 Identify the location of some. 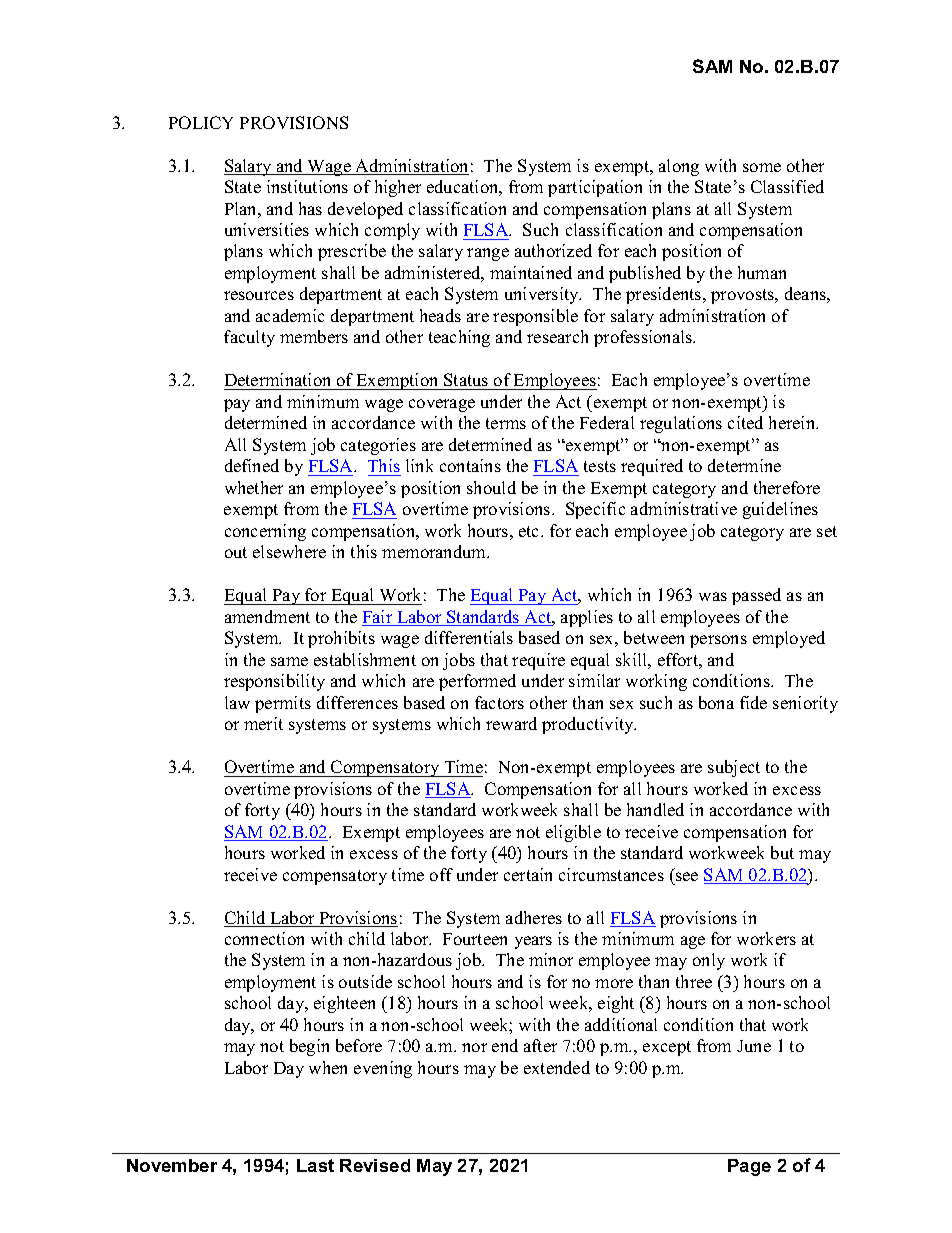
(762, 167).
